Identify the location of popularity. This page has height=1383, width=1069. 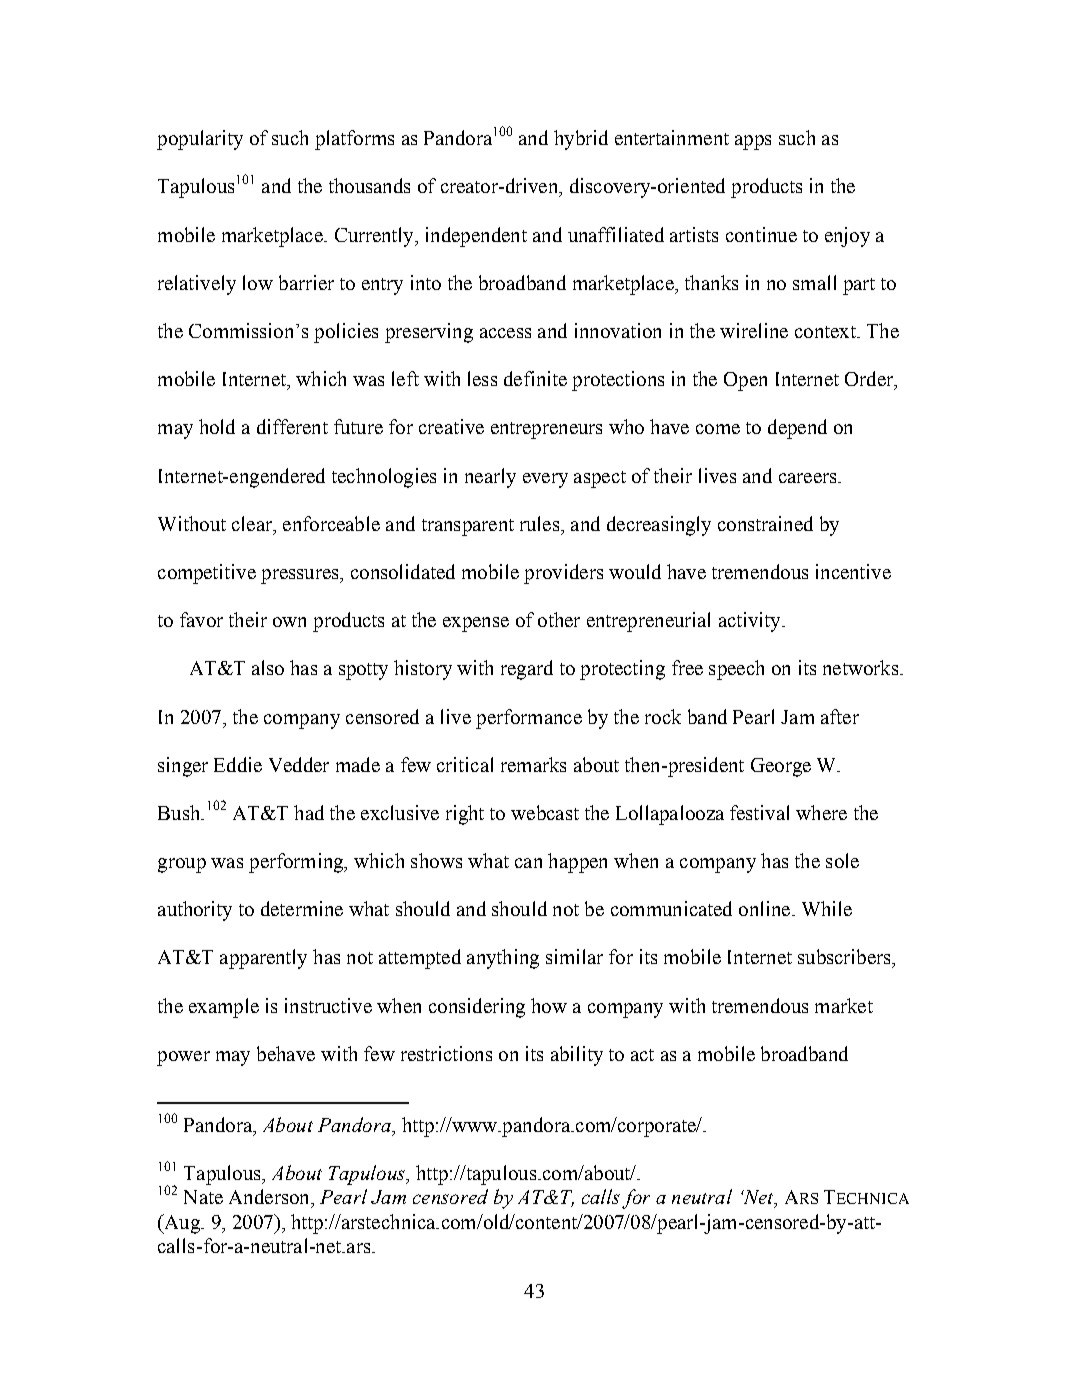
(200, 140).
